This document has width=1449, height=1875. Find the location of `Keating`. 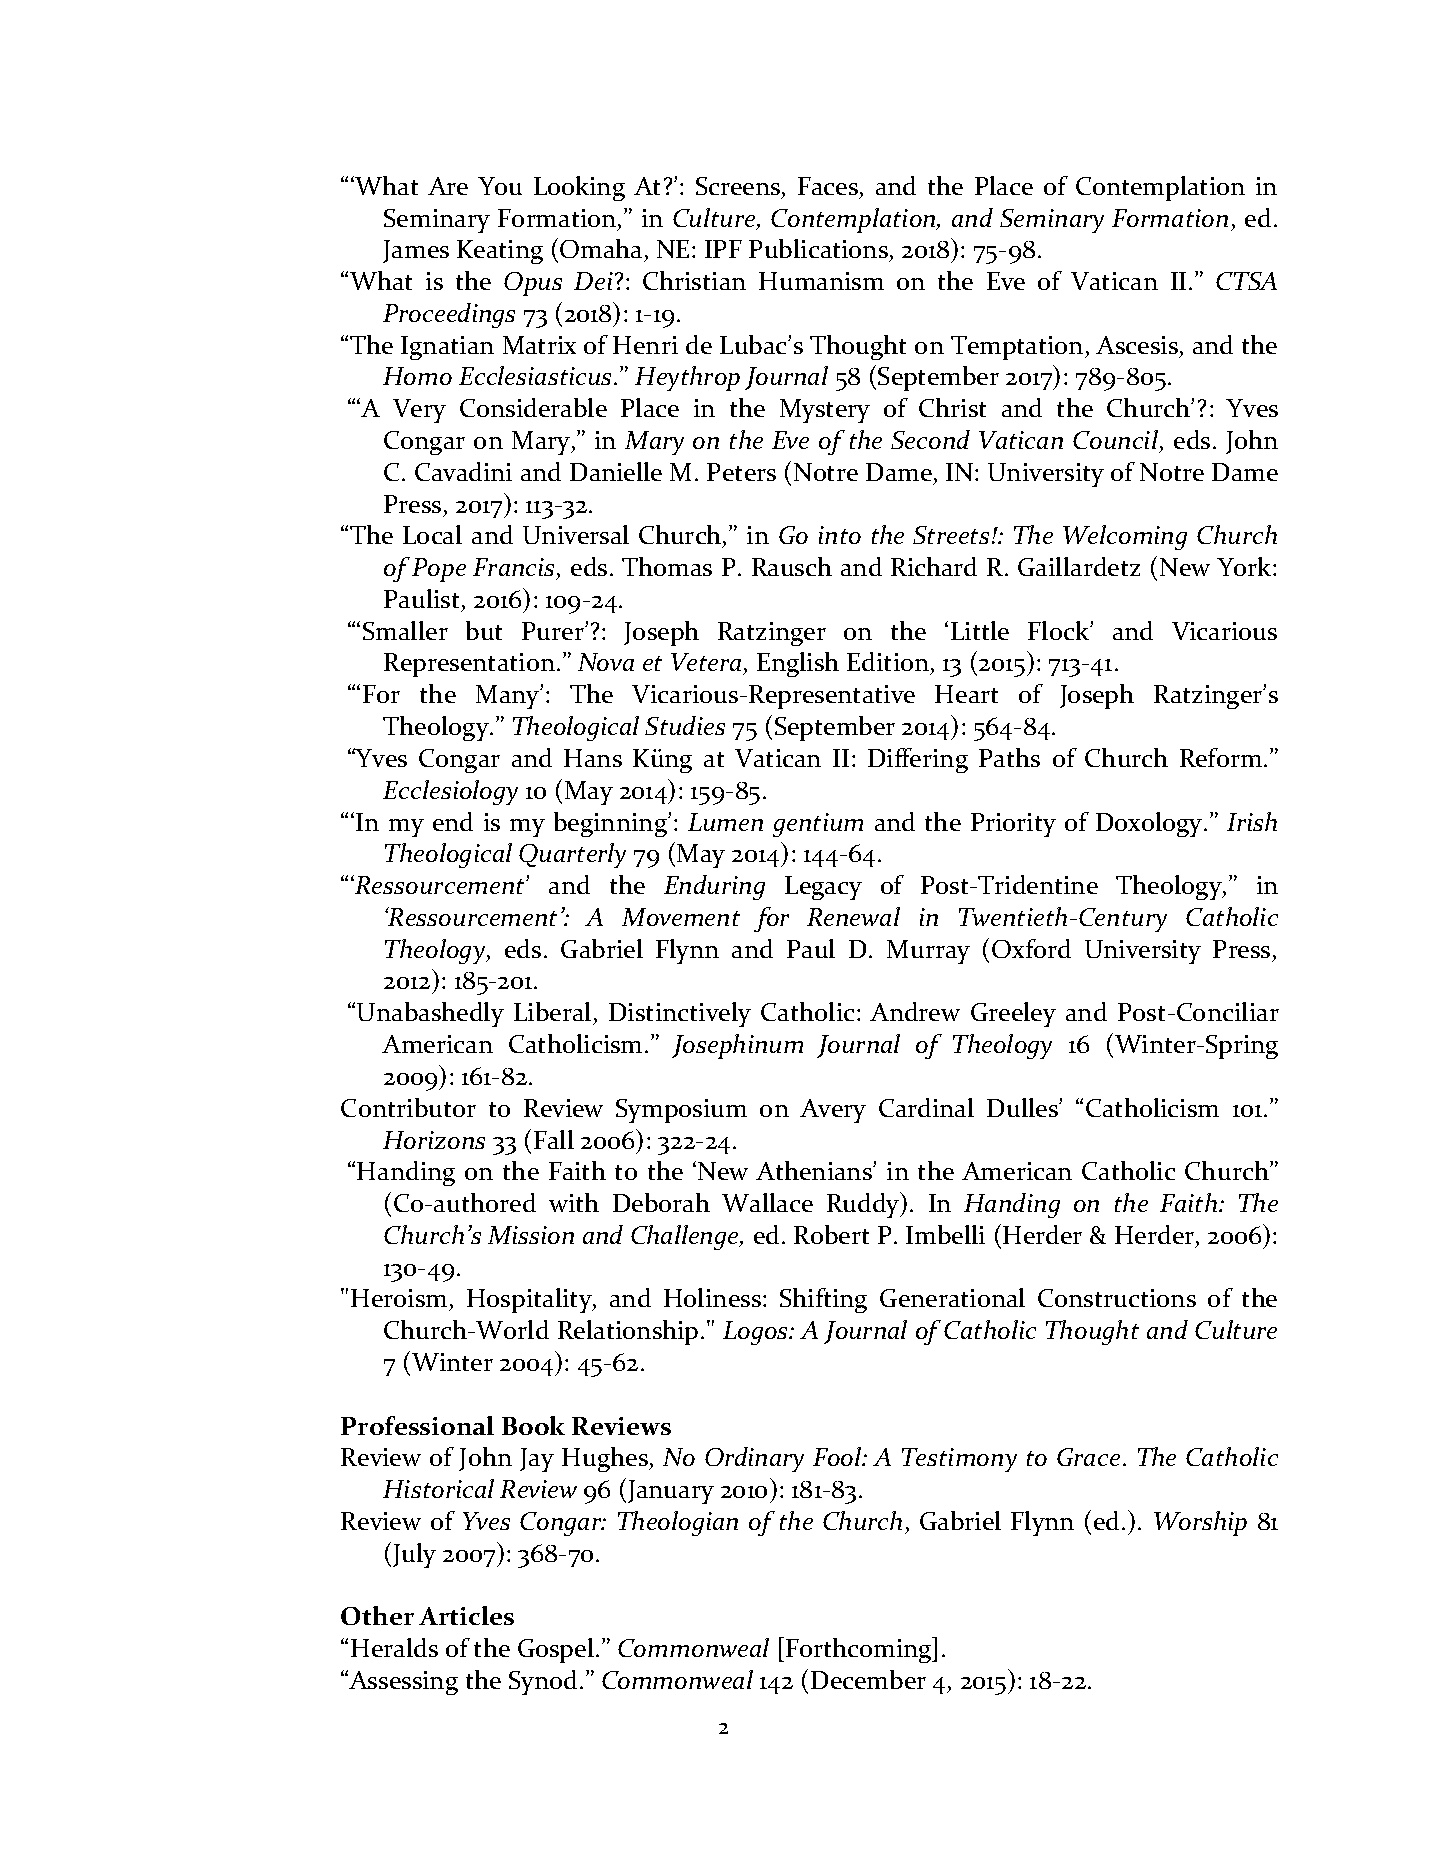

Keating is located at coordinates (500, 252).
